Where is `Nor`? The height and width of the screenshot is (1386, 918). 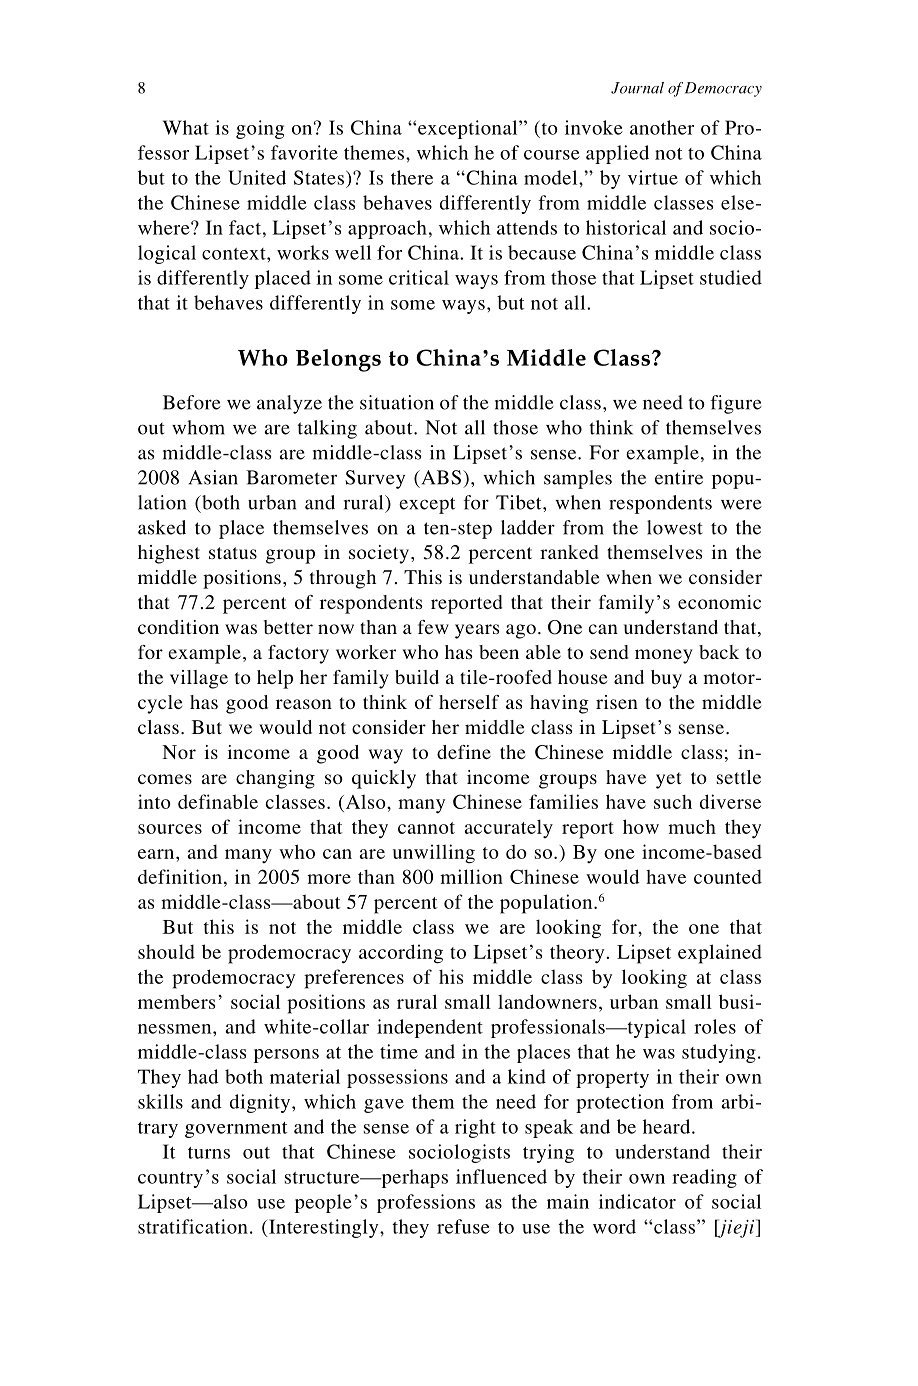 Nor is located at coordinates (179, 752).
